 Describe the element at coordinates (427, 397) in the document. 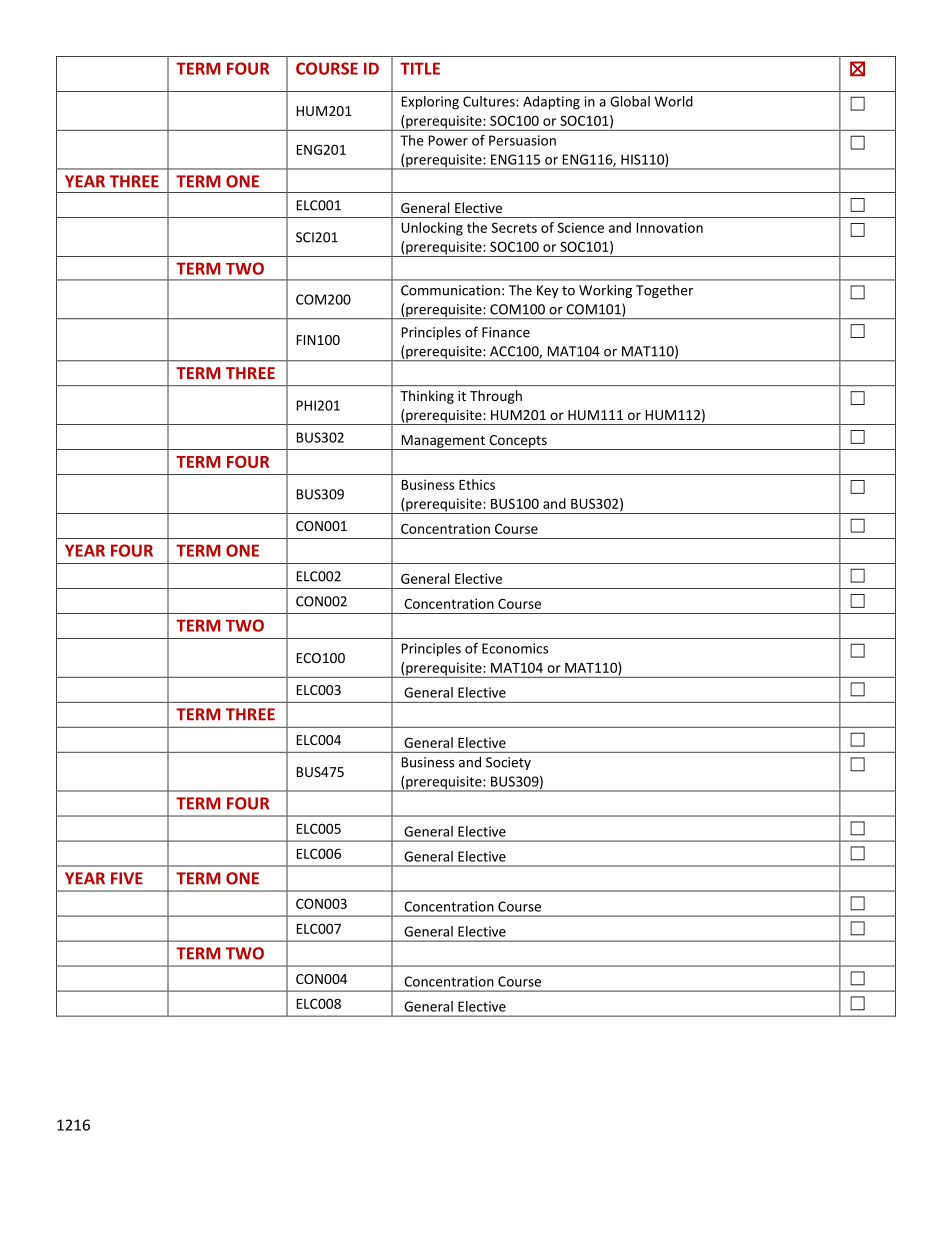

I see `Thinking` at that location.
